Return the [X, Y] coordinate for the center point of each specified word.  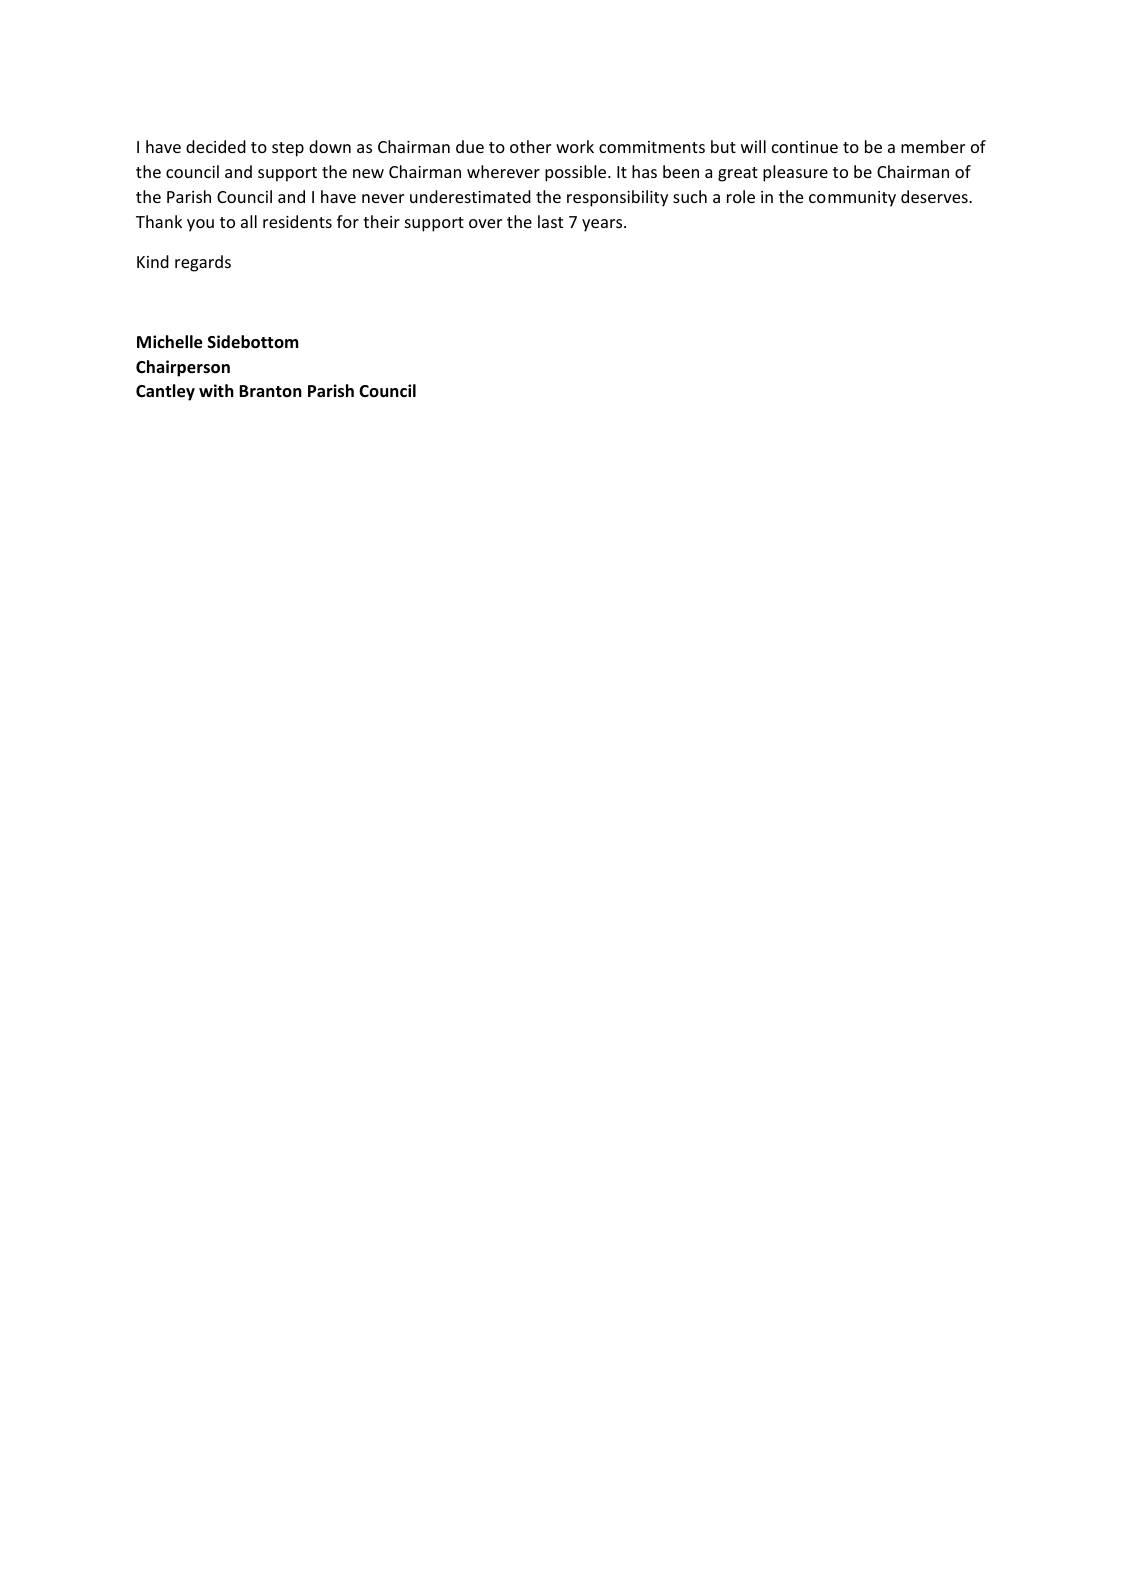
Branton [270, 391]
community [852, 199]
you [200, 225]
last [550, 221]
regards [203, 263]
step [288, 149]
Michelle [169, 342]
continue [805, 147]
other [530, 146]
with [216, 390]
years [603, 225]
